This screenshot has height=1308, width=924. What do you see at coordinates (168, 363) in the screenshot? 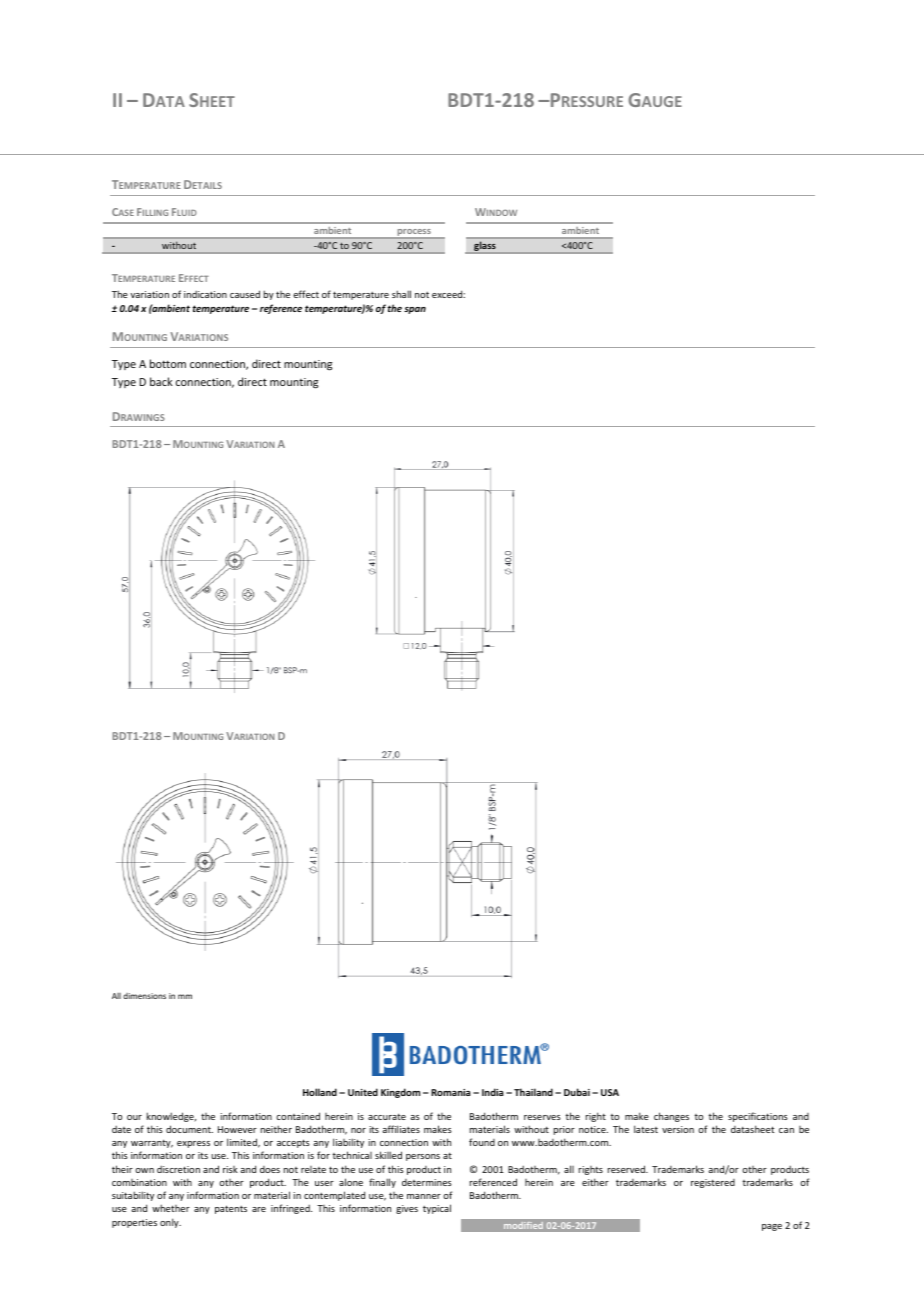
I see `bottom` at bounding box center [168, 363].
